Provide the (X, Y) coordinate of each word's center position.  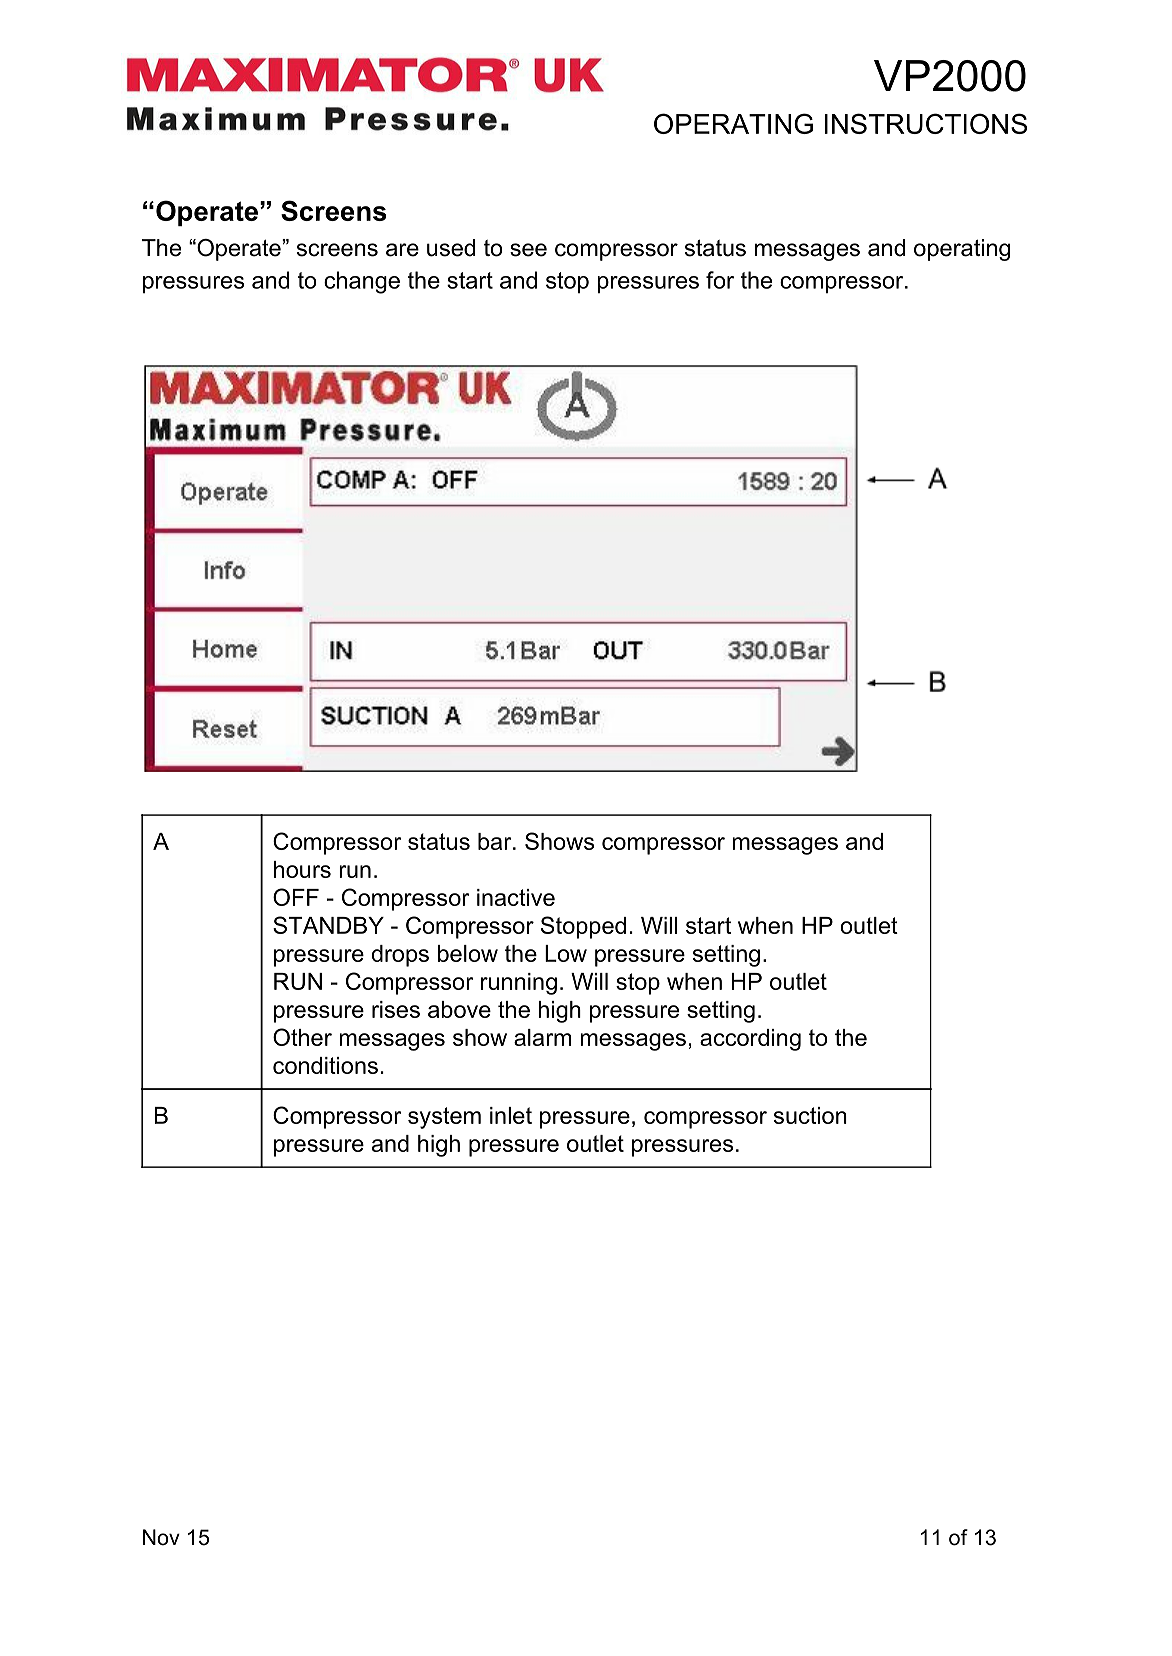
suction (810, 1115)
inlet (511, 1115)
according (750, 1040)
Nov (161, 1537)
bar (496, 841)
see (528, 250)
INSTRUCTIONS (926, 123)
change (362, 282)
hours (302, 869)
